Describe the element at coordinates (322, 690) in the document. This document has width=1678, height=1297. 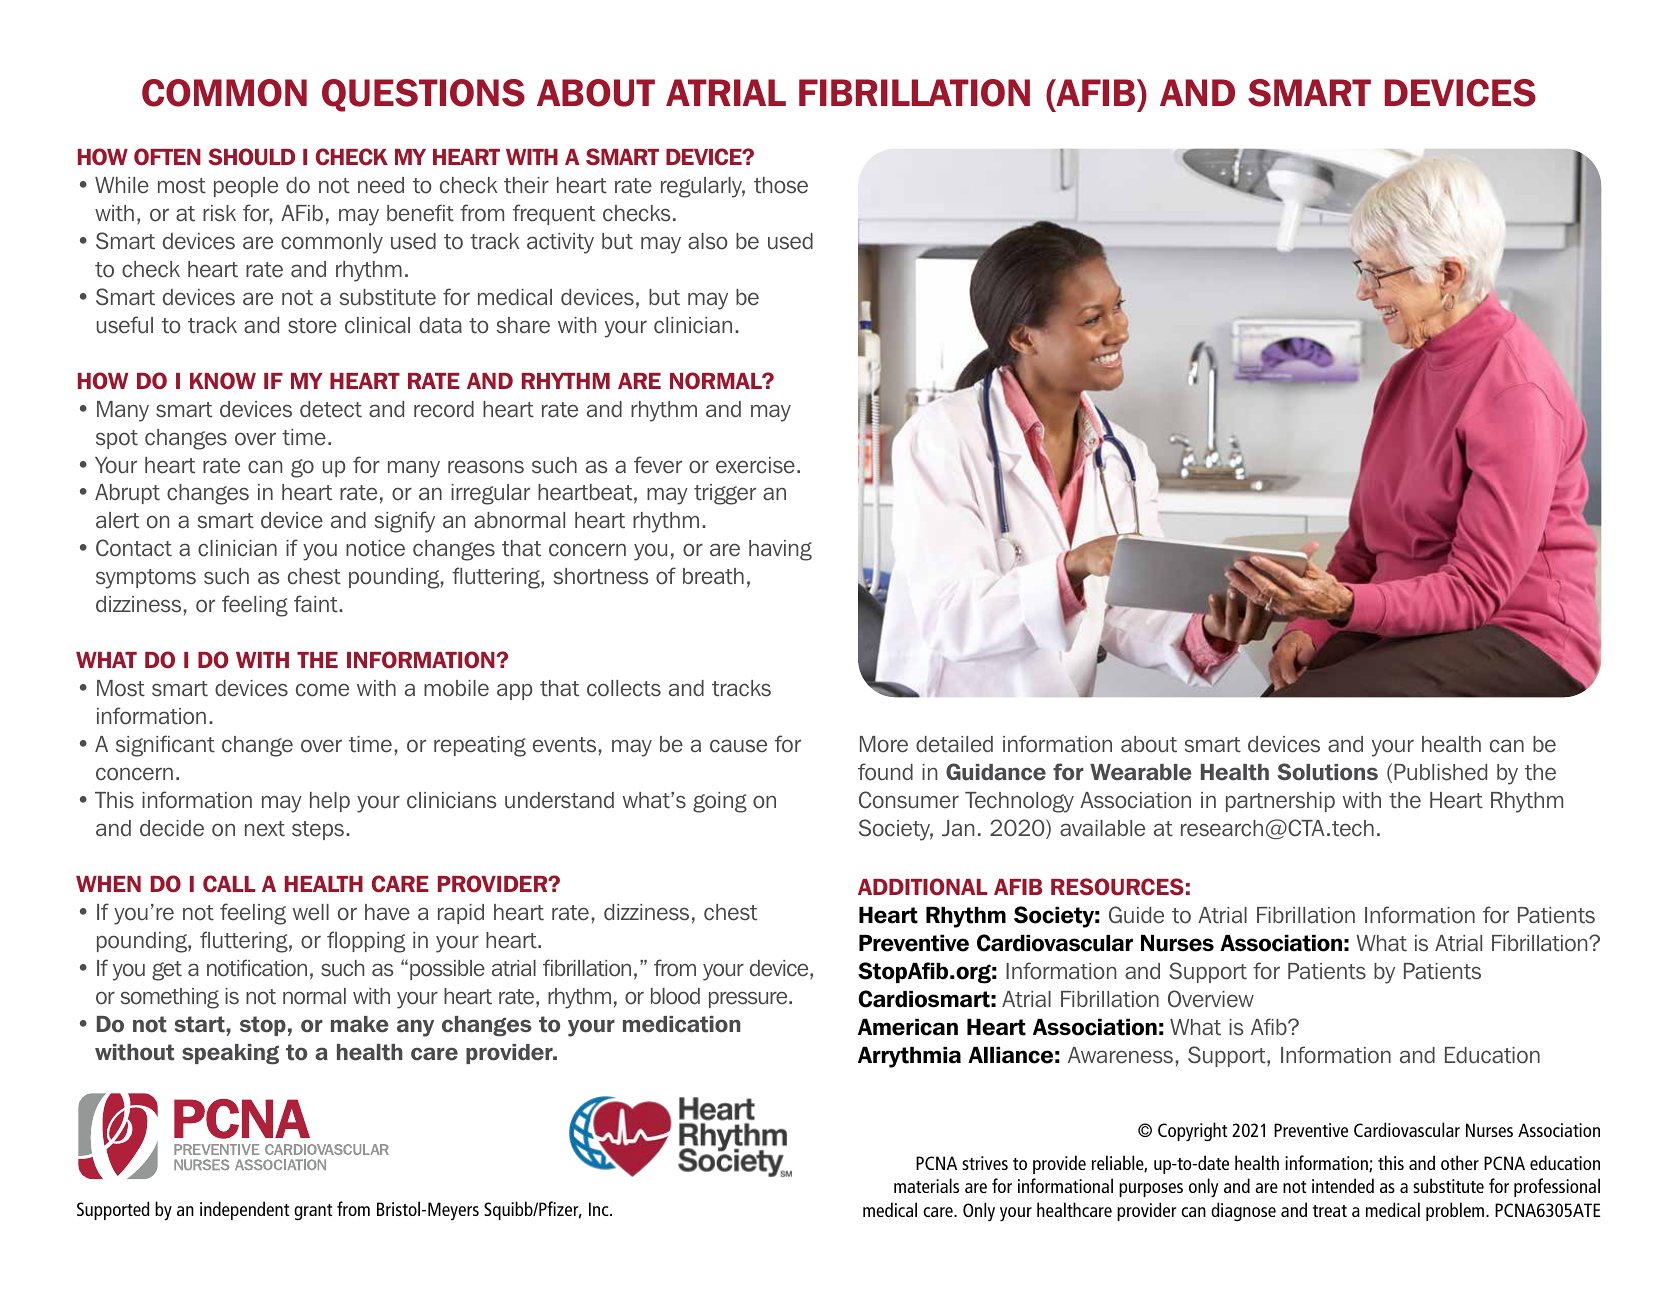
I see `come` at that location.
